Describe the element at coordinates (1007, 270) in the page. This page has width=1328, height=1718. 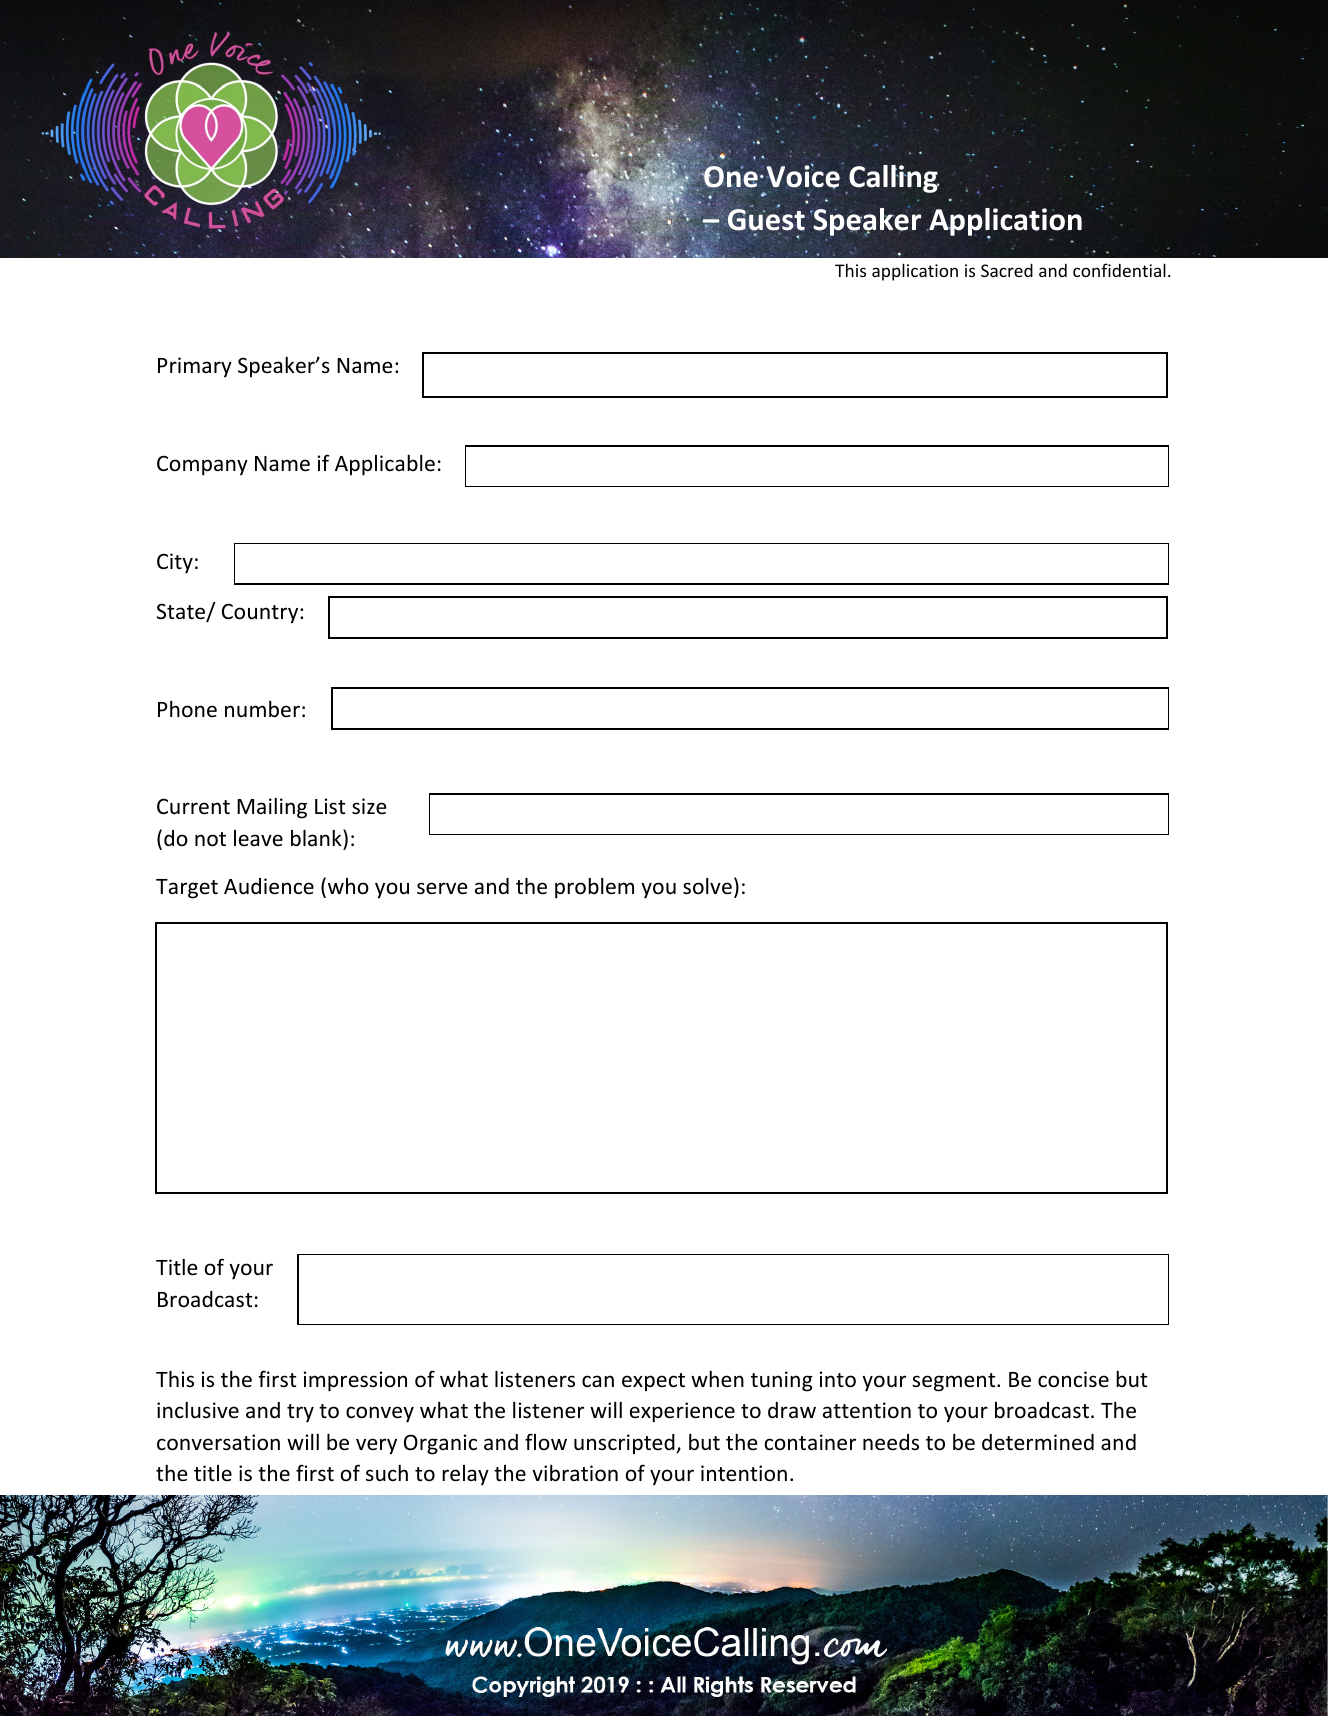
I see `Sacred` at that location.
